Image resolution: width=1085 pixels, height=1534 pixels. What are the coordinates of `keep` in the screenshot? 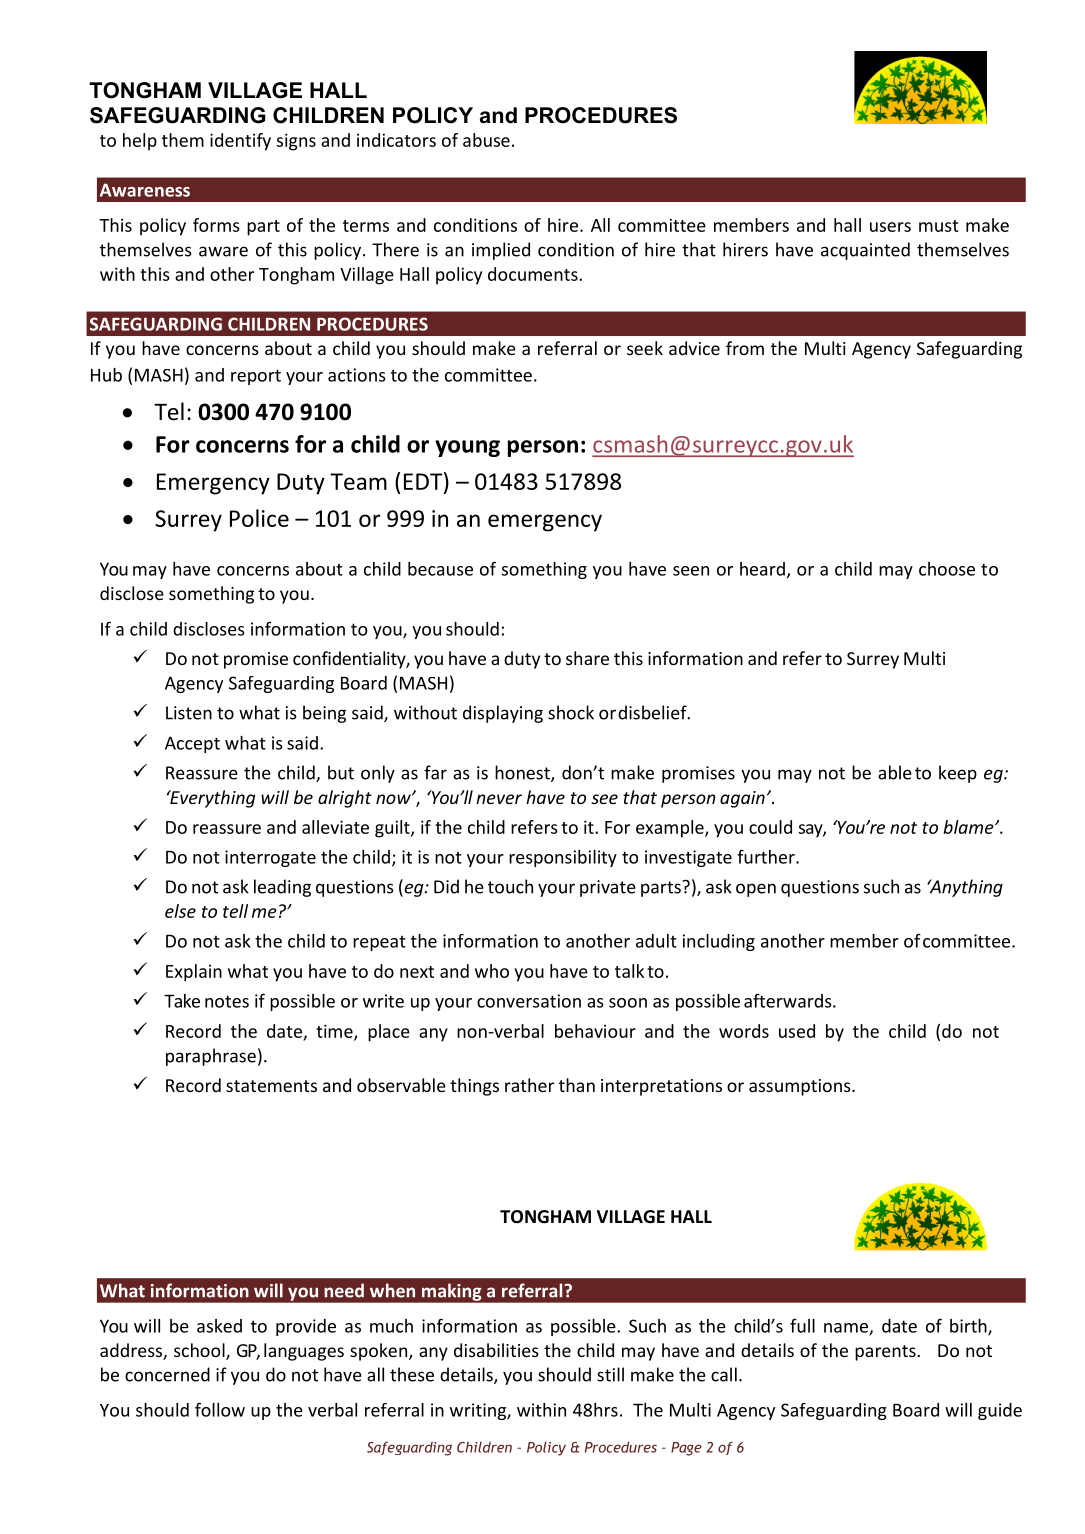 It's located at (958, 774).
